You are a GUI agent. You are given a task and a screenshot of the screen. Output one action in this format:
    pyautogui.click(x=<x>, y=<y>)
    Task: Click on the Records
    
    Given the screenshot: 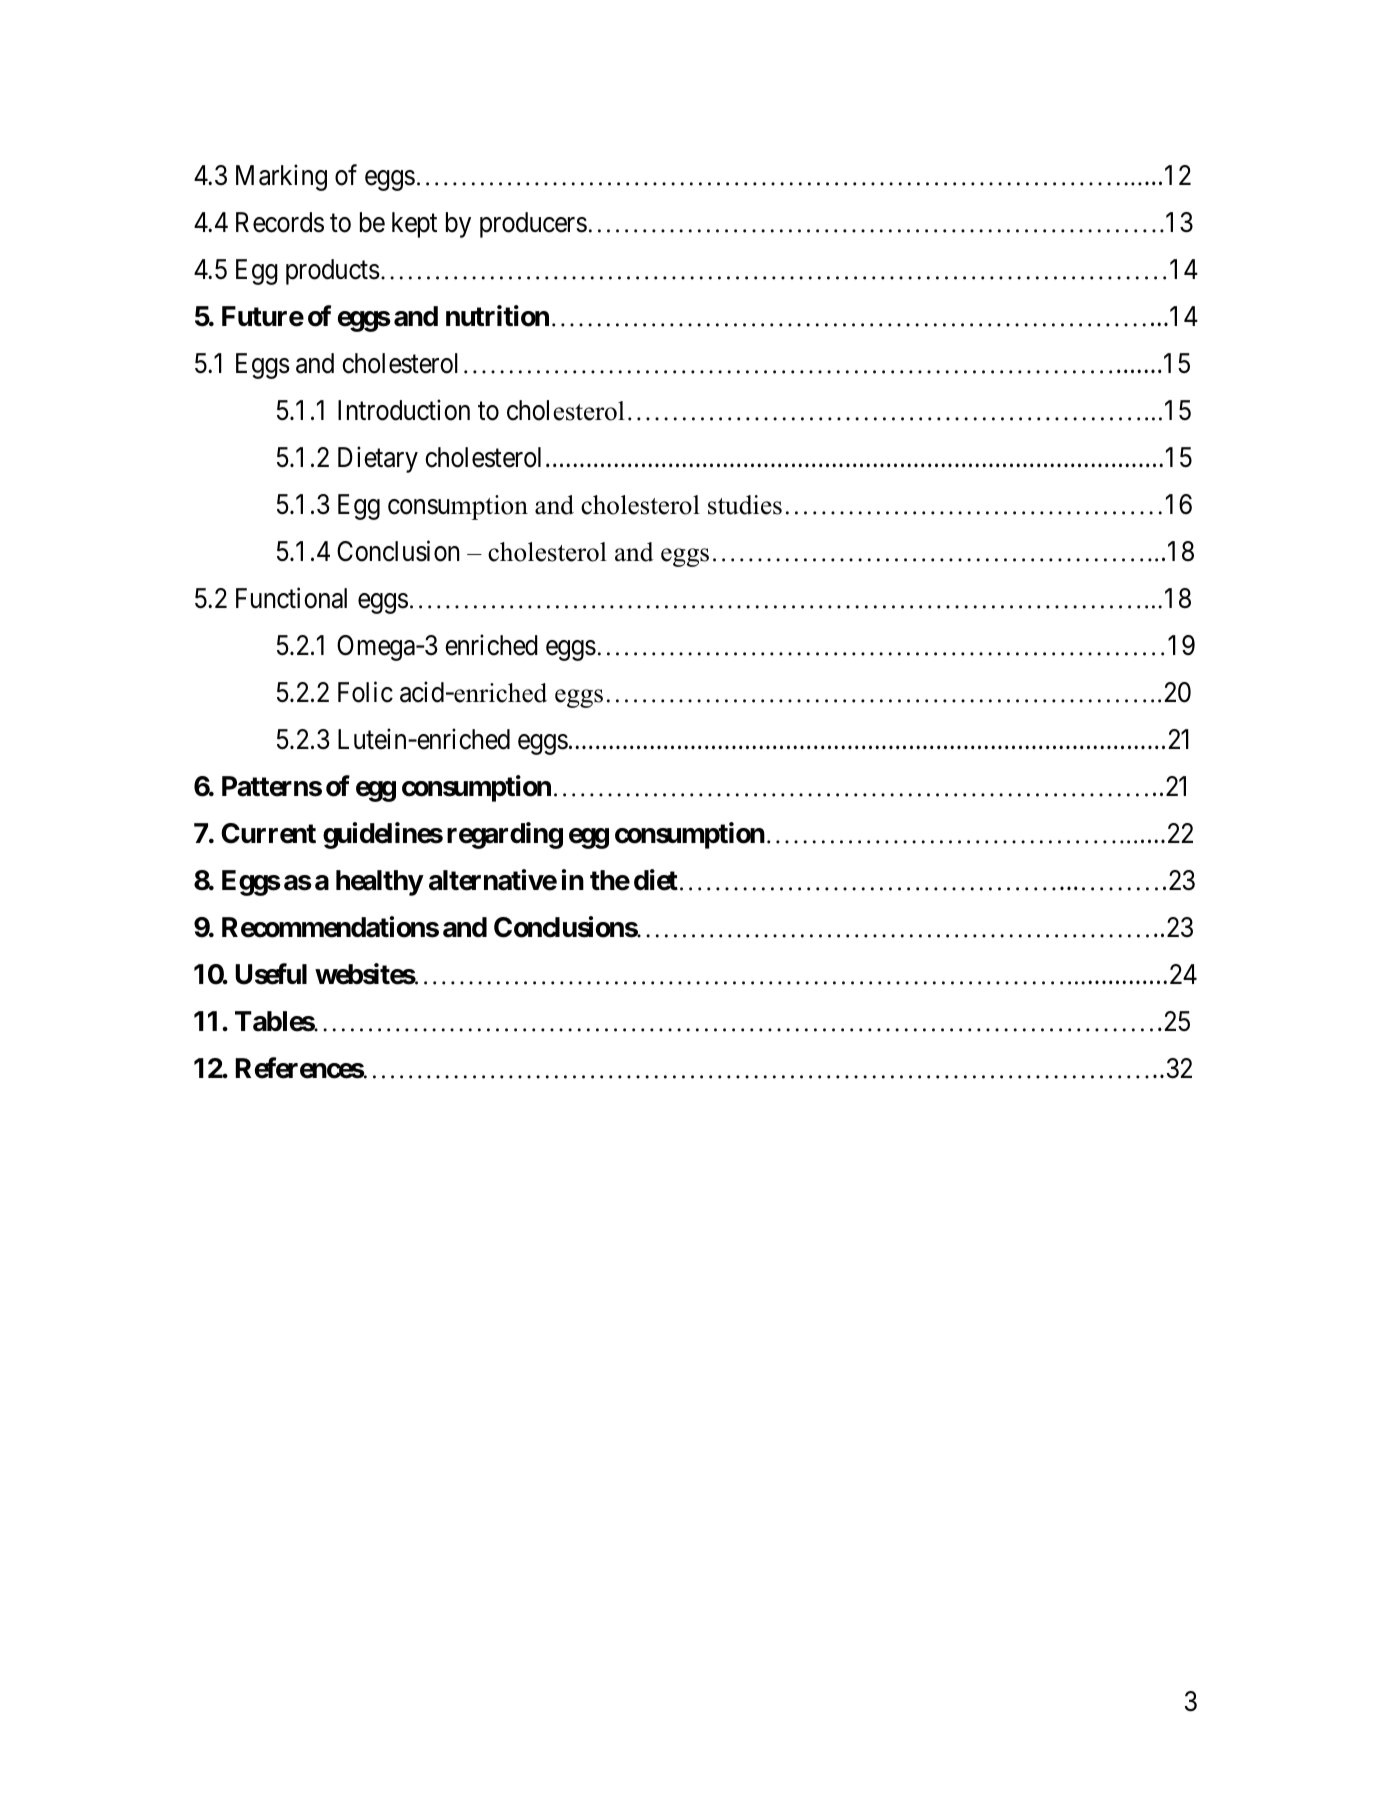 What is the action you would take?
    pyautogui.click(x=280, y=222)
